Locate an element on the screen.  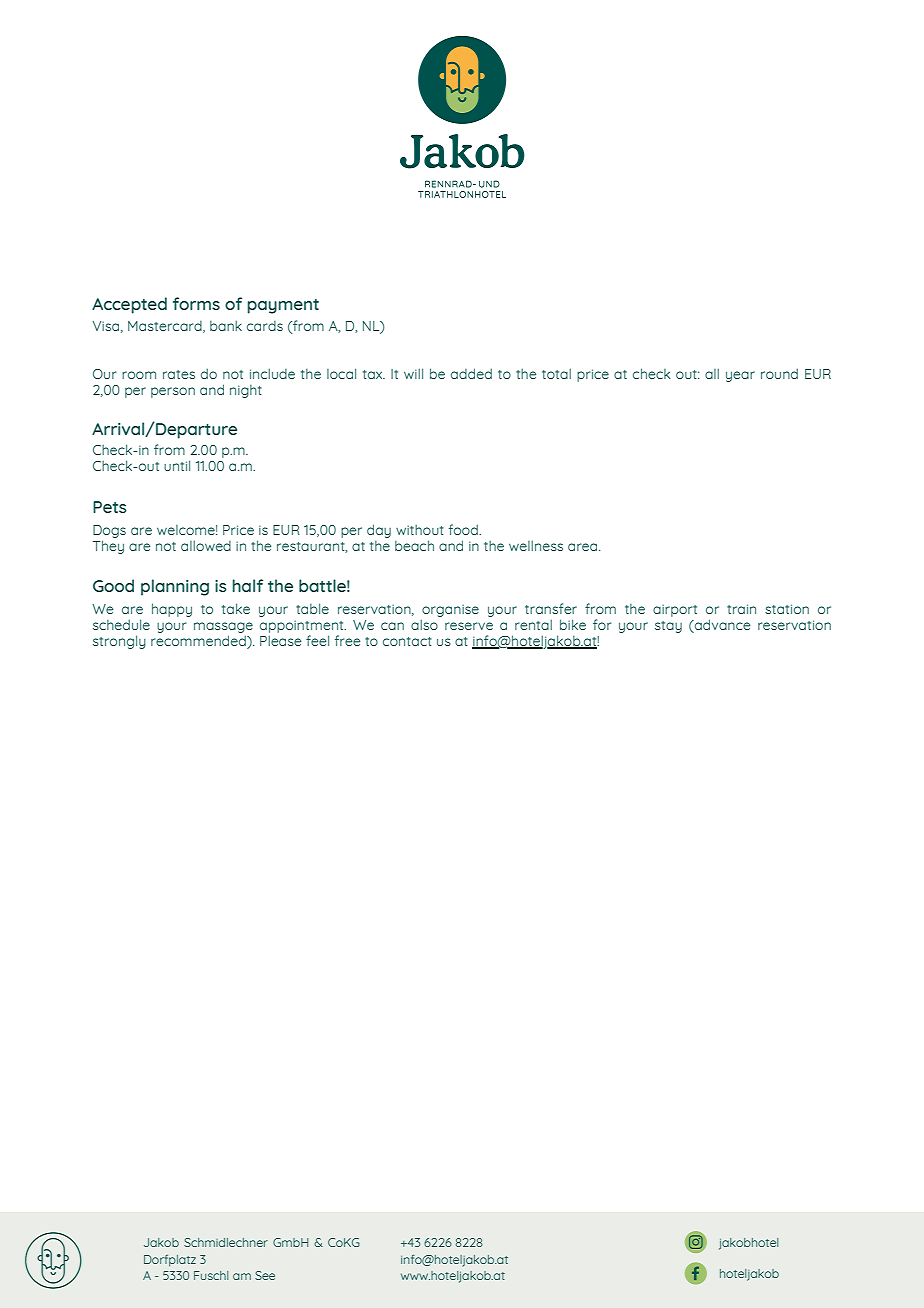
stay is located at coordinates (668, 627).
